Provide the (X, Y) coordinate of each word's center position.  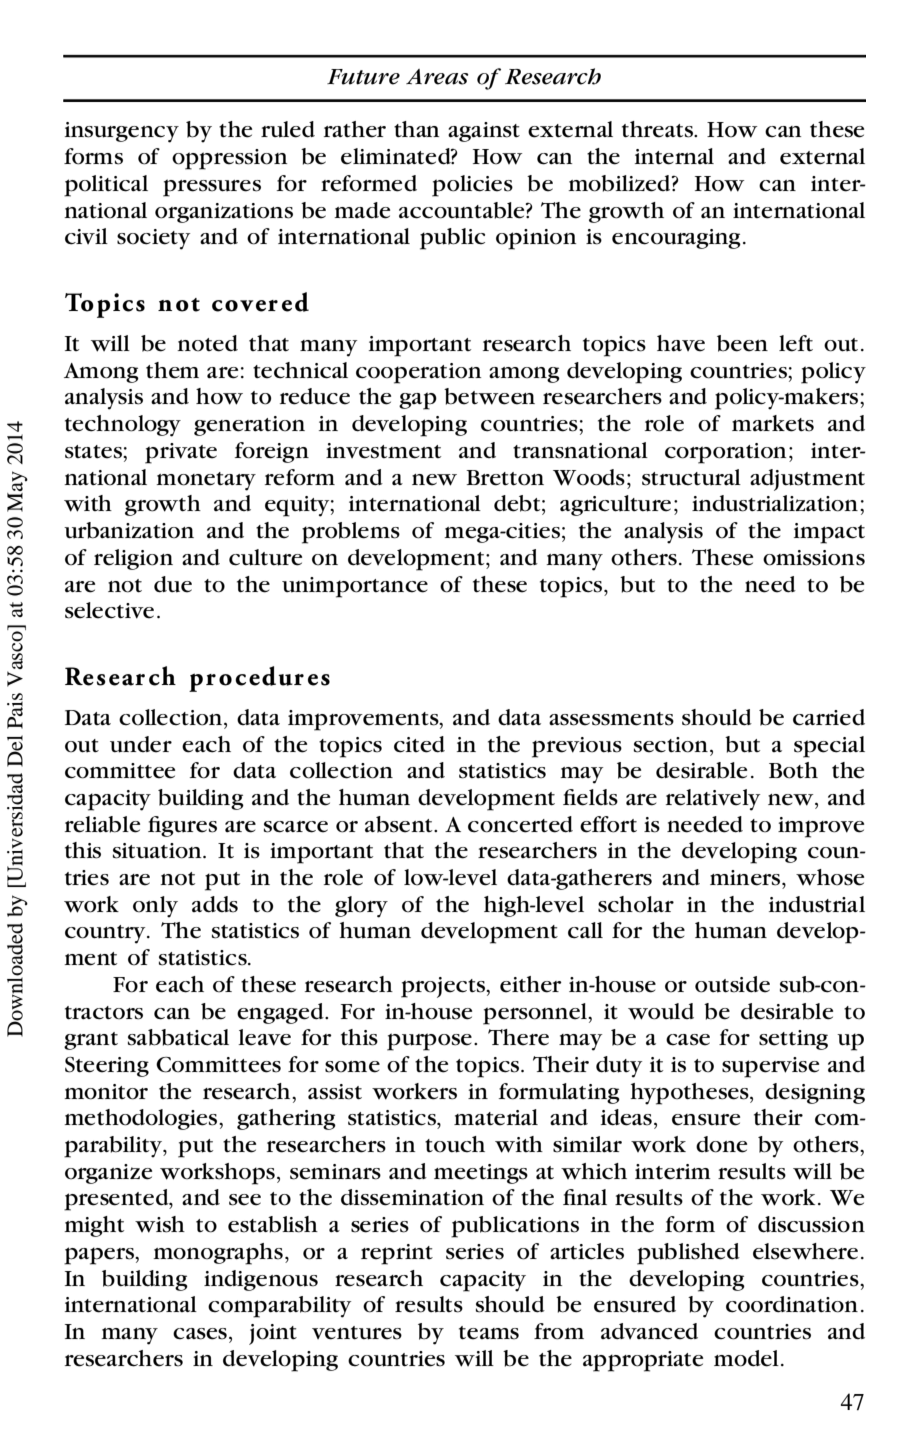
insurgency (122, 132)
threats (658, 129)
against (484, 132)
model (746, 1358)
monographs (218, 1254)
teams (489, 1333)
